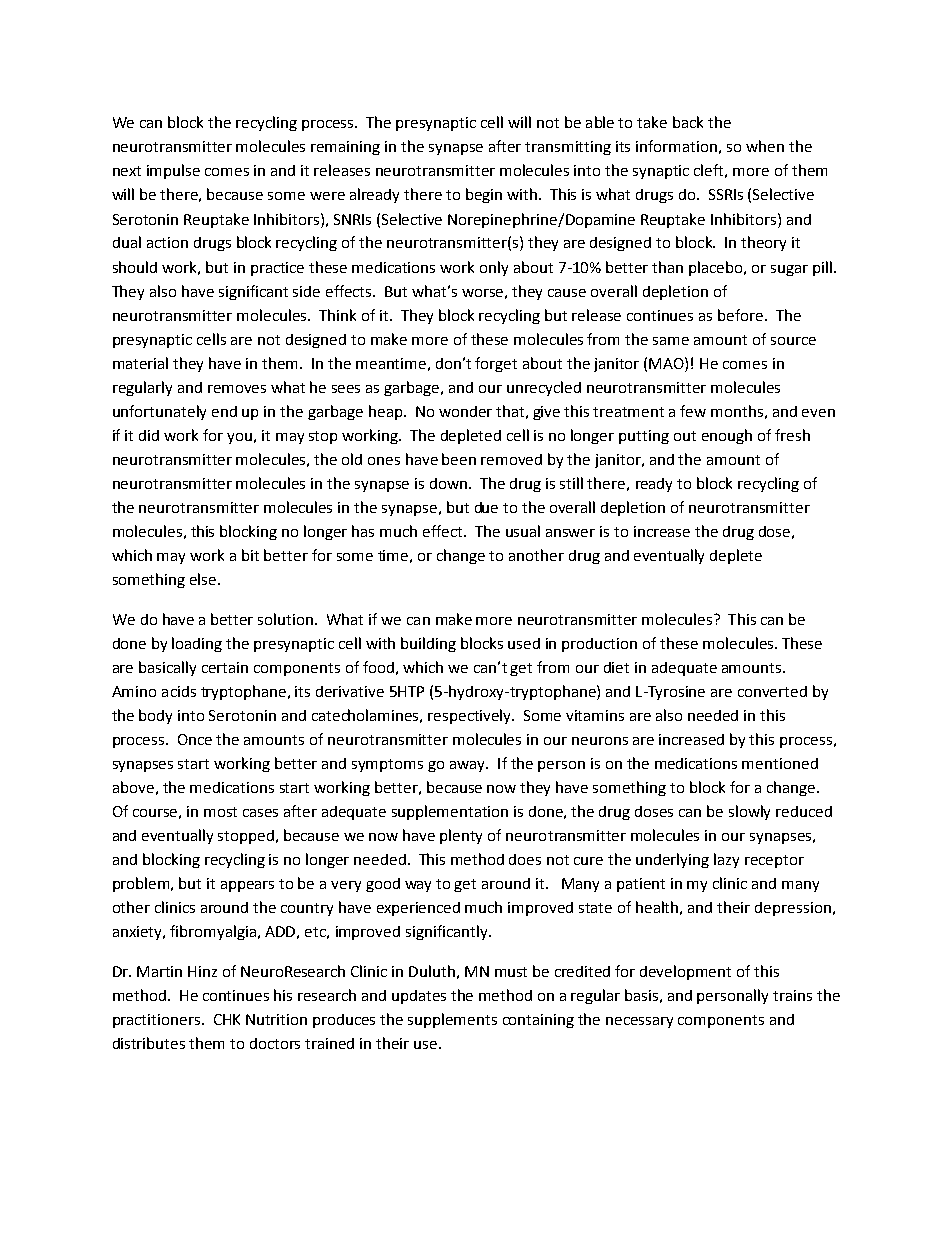  Describe the element at coordinates (173, 171) in the screenshot. I see `impulse` at that location.
